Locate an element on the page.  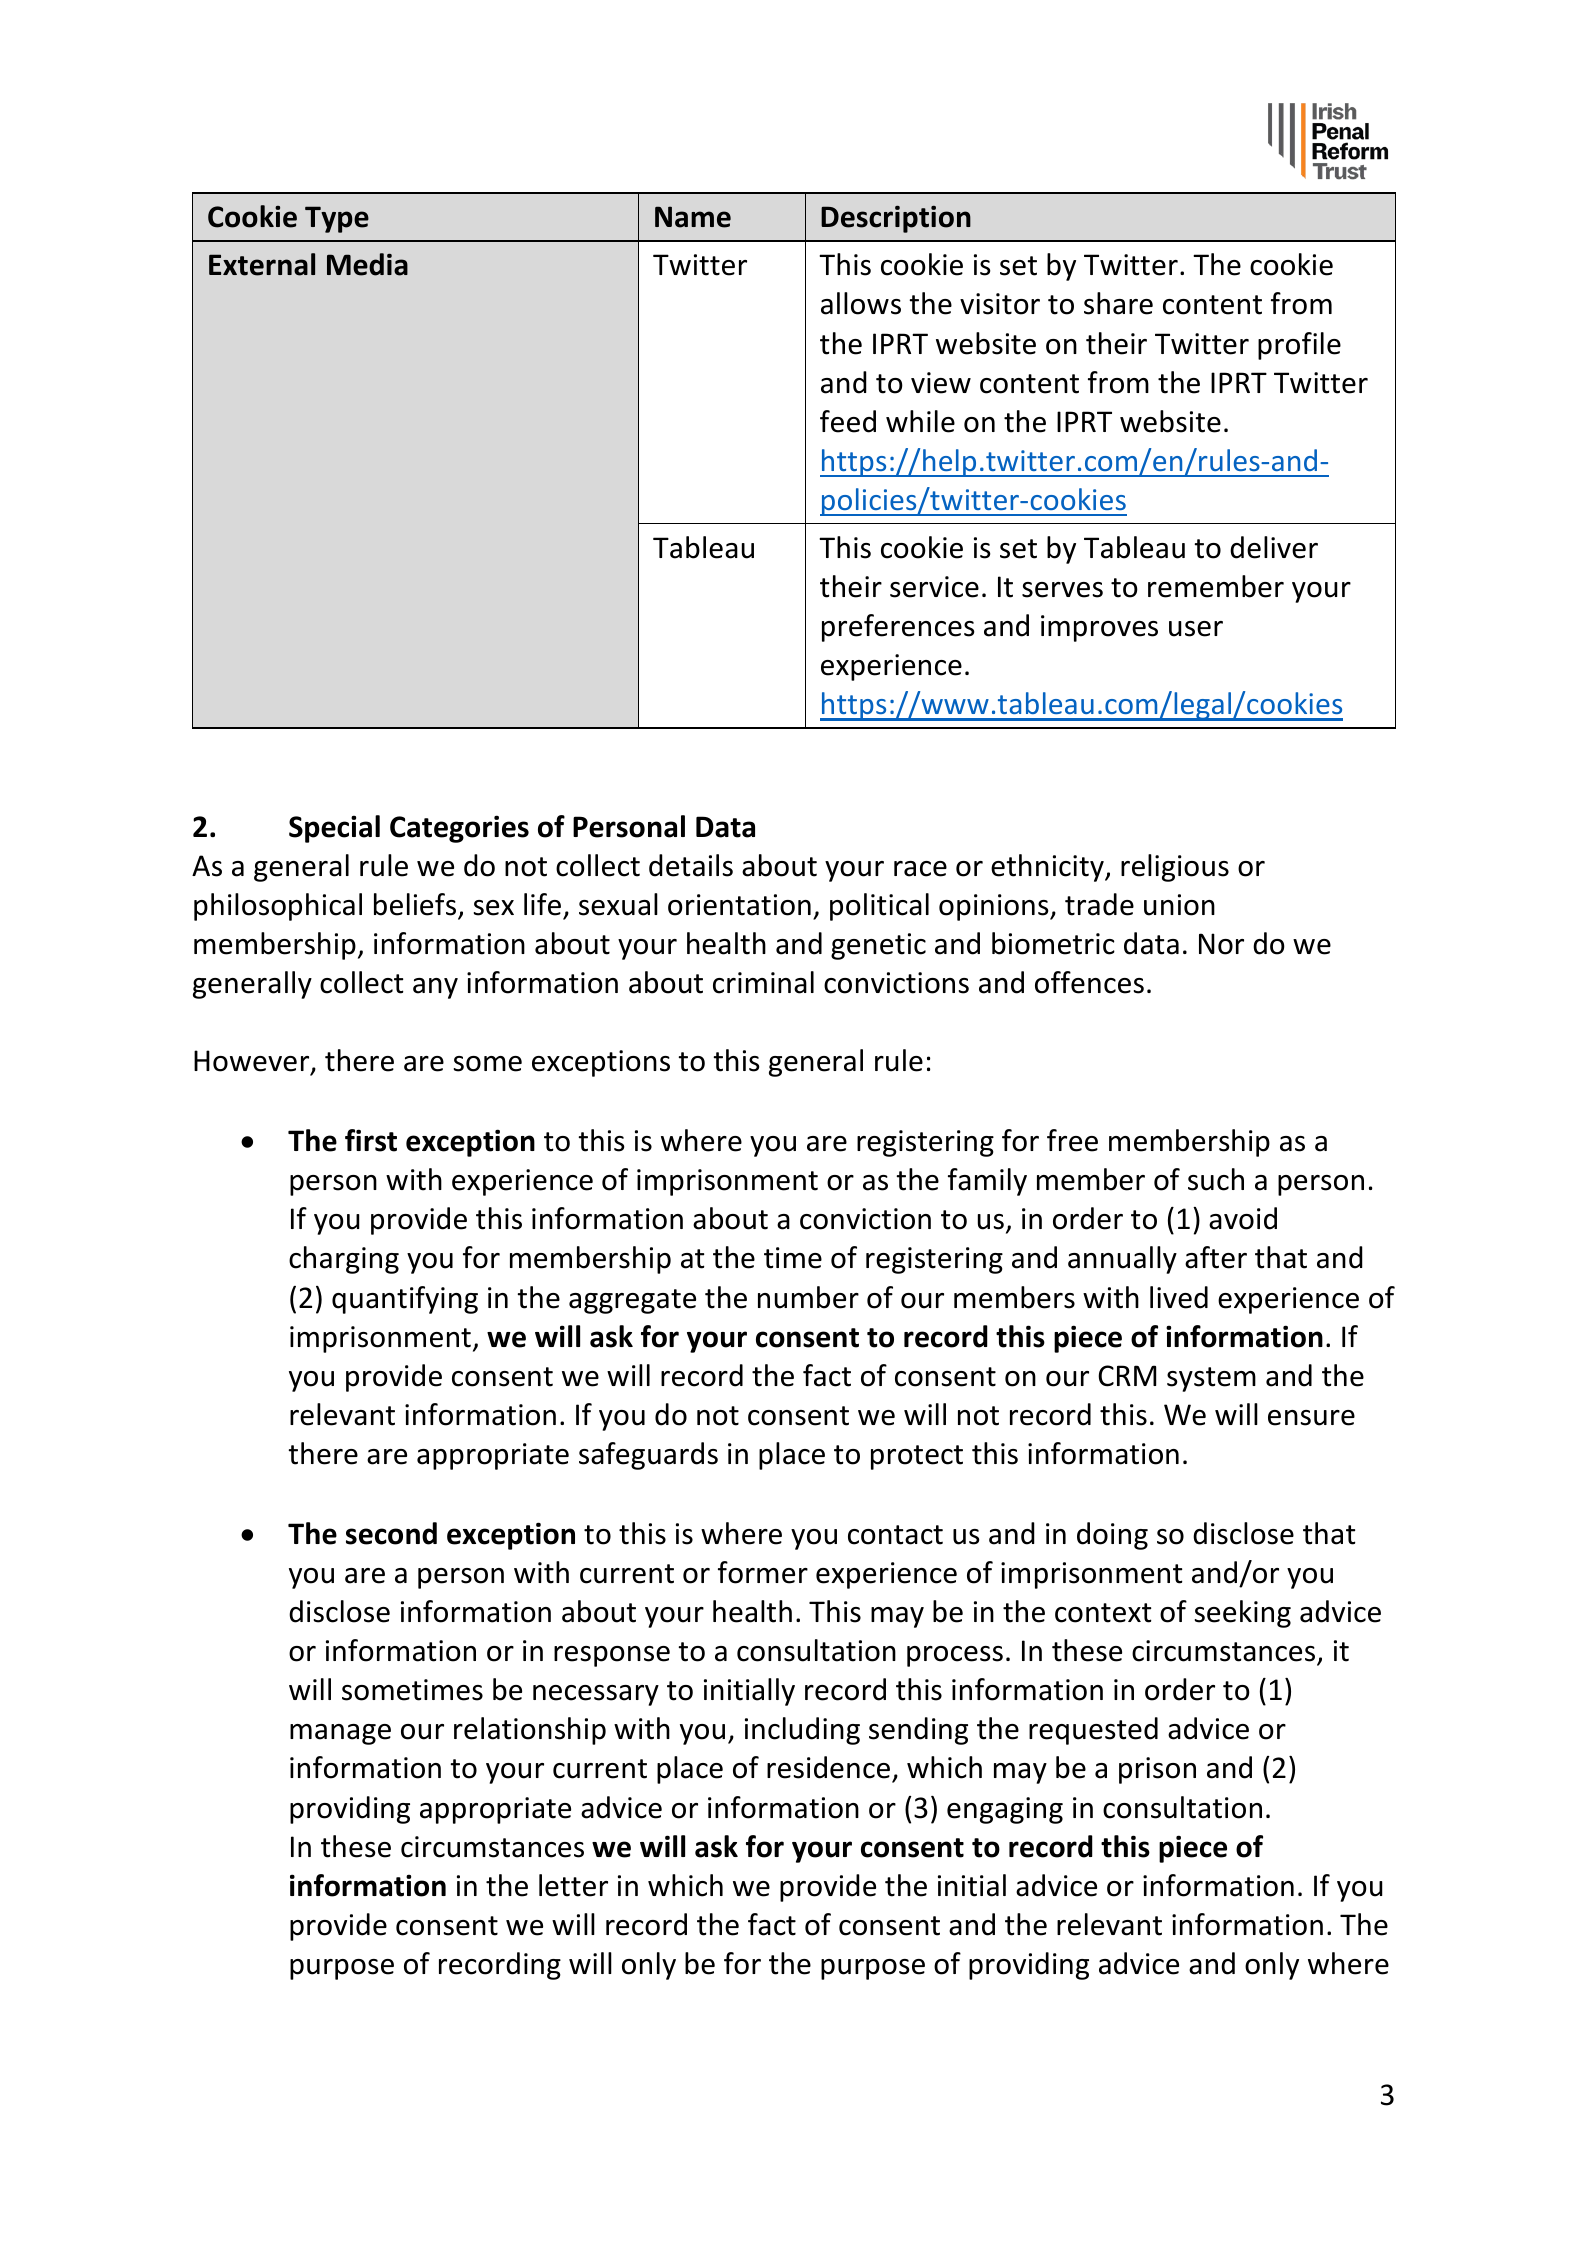
quantifying is located at coordinates (405, 1300).
